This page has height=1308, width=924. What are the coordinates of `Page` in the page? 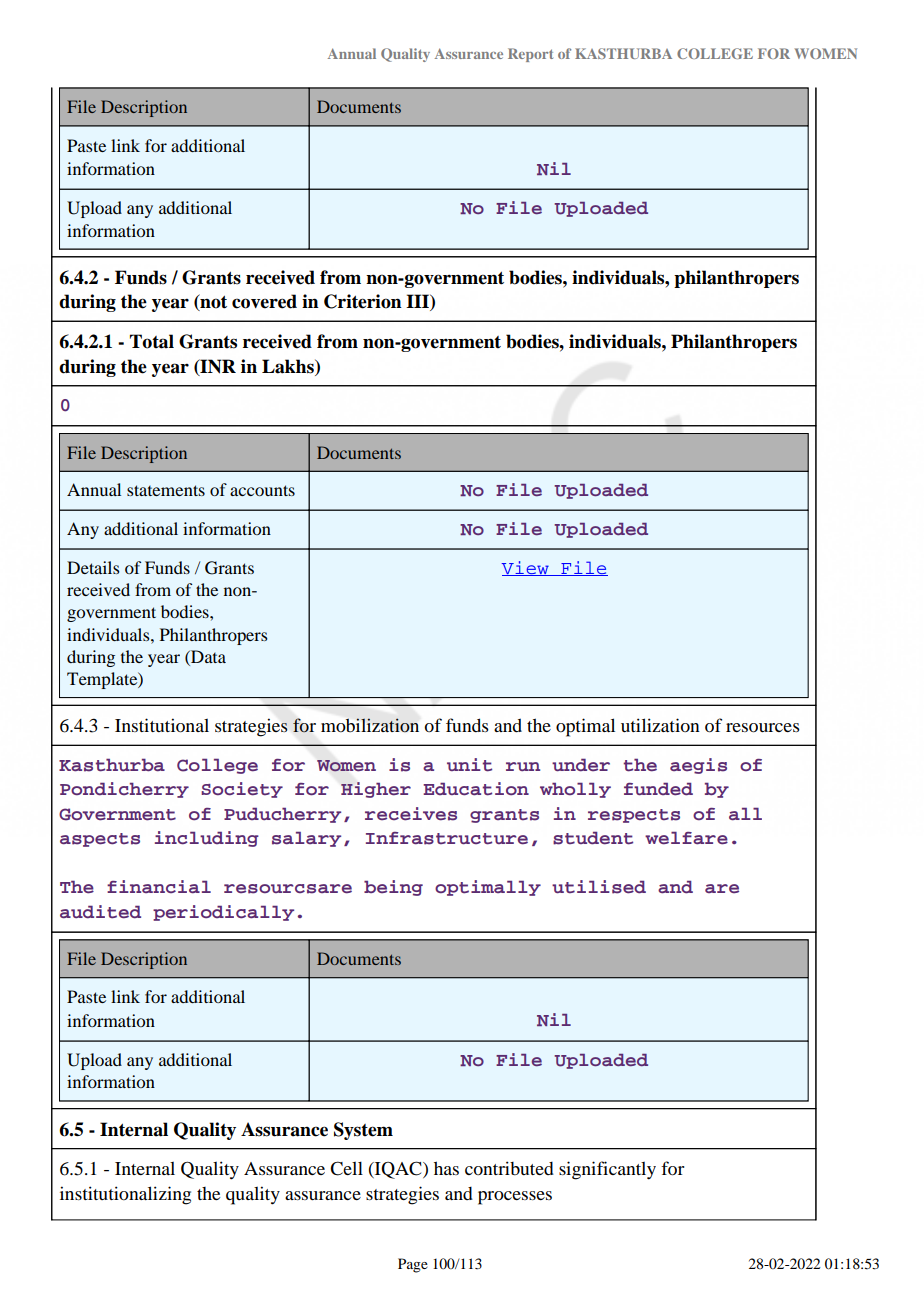 It's located at (413, 1265).
